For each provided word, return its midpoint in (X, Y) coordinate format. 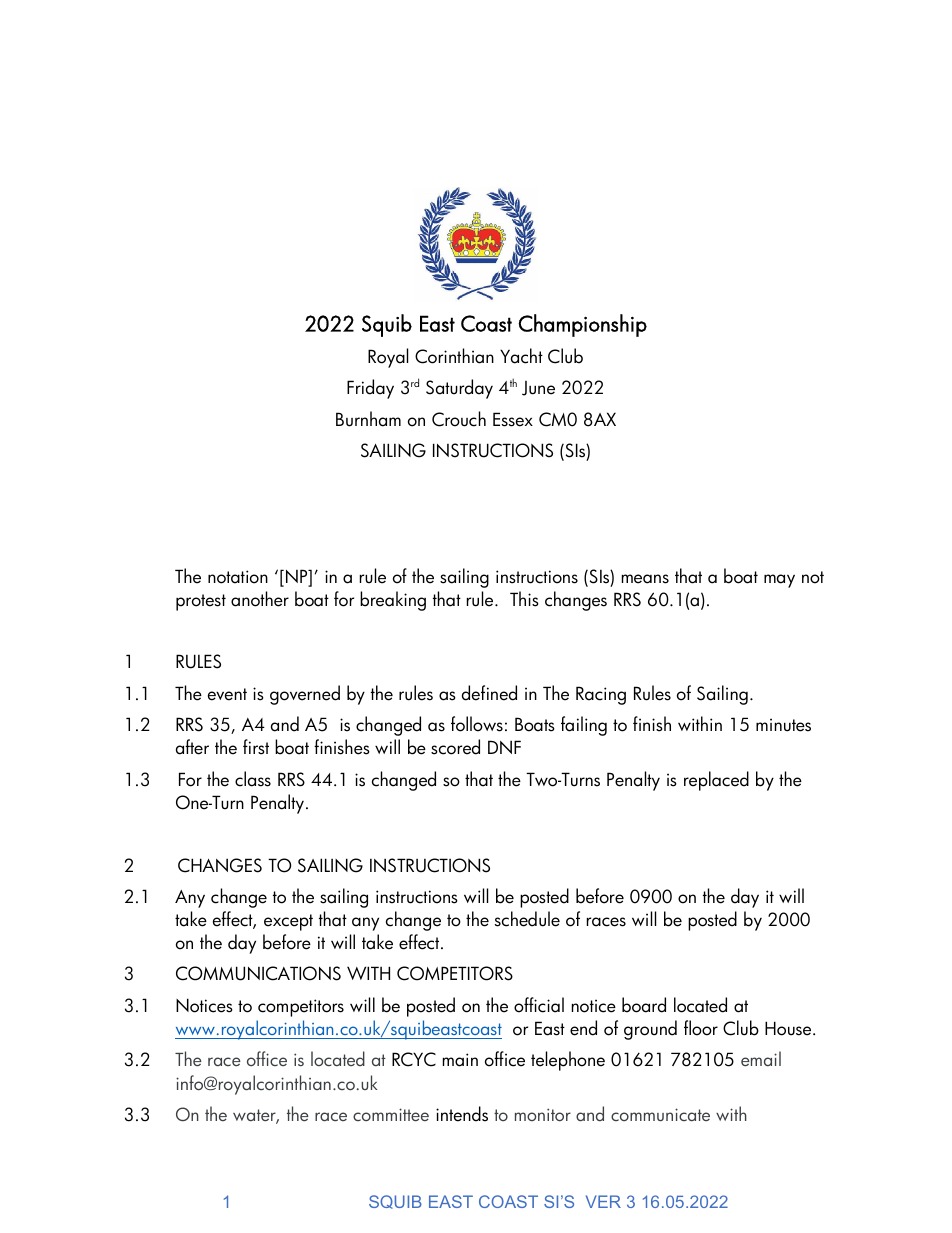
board (644, 1005)
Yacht (521, 356)
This (524, 599)
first (256, 747)
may (779, 581)
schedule (527, 919)
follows (477, 724)
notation (238, 577)
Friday (370, 389)
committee (391, 1114)
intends (462, 1114)
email (761, 1058)
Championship (582, 325)
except (288, 922)
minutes (783, 725)
